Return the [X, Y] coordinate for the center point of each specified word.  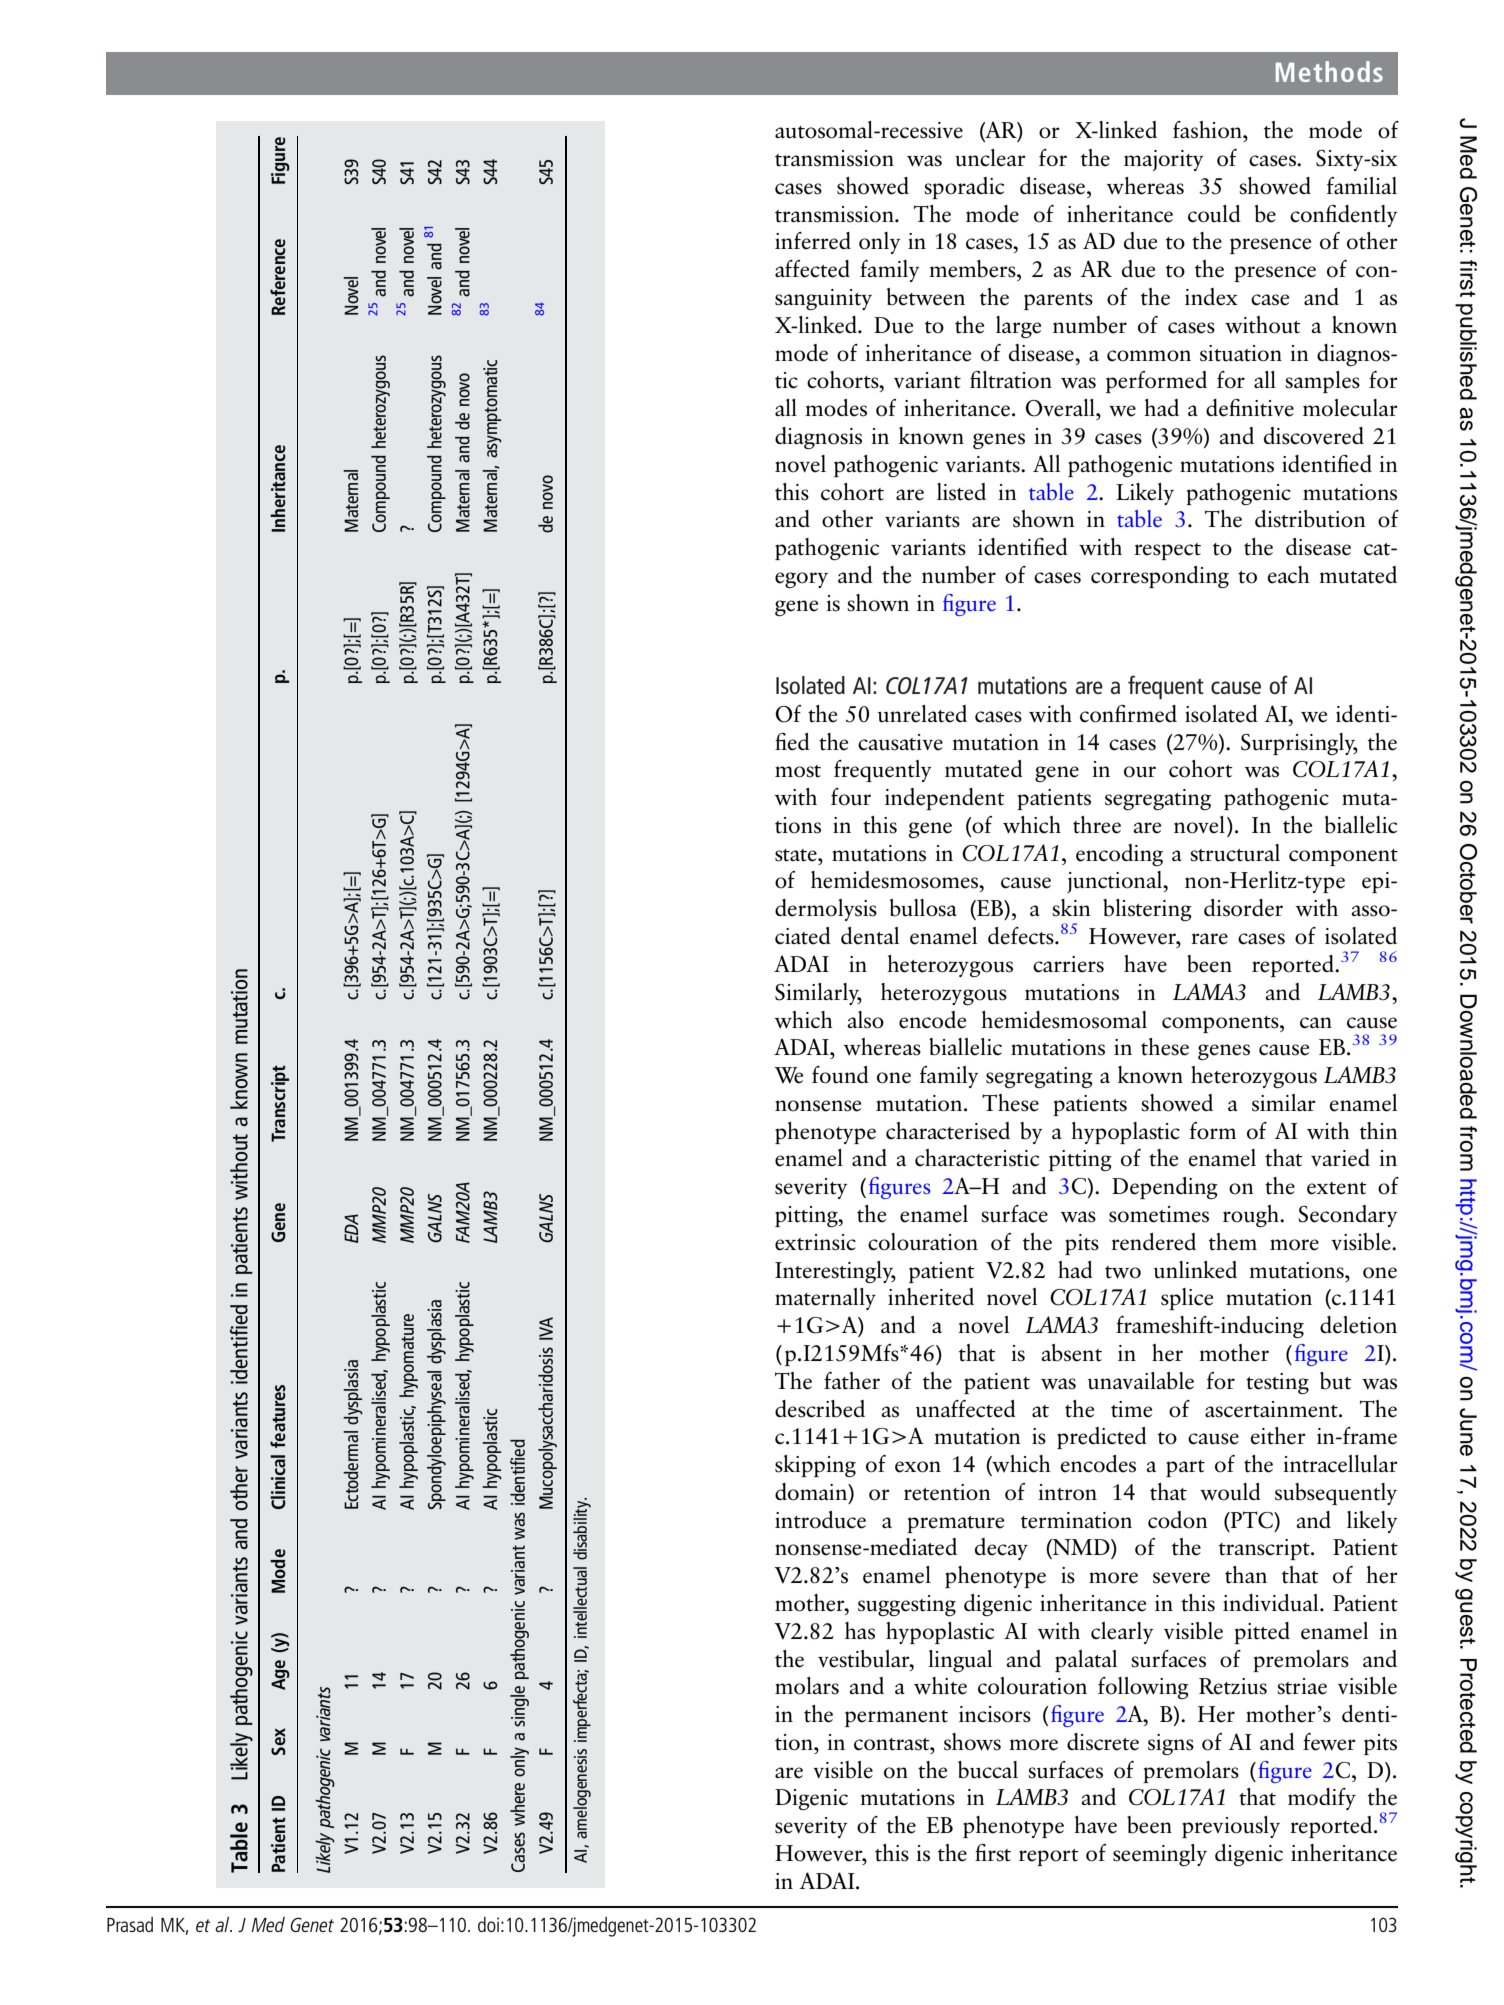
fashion [1208, 130]
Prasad [130, 1924]
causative [900, 742]
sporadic [964, 188]
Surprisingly [1299, 744]
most [798, 771]
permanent [896, 1718]
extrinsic [815, 1242]
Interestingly [835, 1272]
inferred [813, 241]
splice [1187, 1299]
